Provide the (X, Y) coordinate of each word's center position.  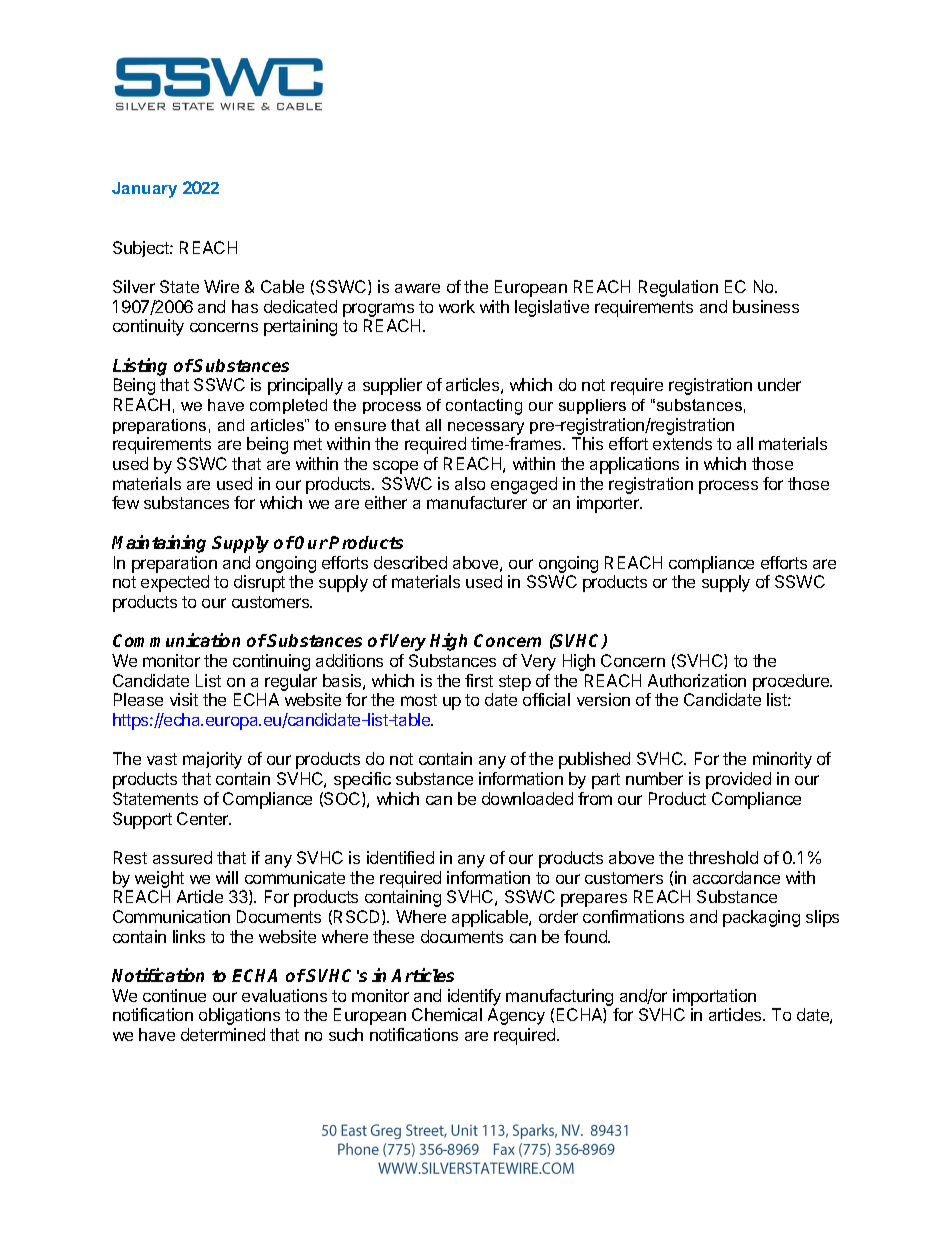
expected (175, 583)
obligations (239, 1016)
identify (474, 997)
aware (417, 288)
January (144, 190)
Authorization (697, 680)
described (410, 562)
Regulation (678, 288)
